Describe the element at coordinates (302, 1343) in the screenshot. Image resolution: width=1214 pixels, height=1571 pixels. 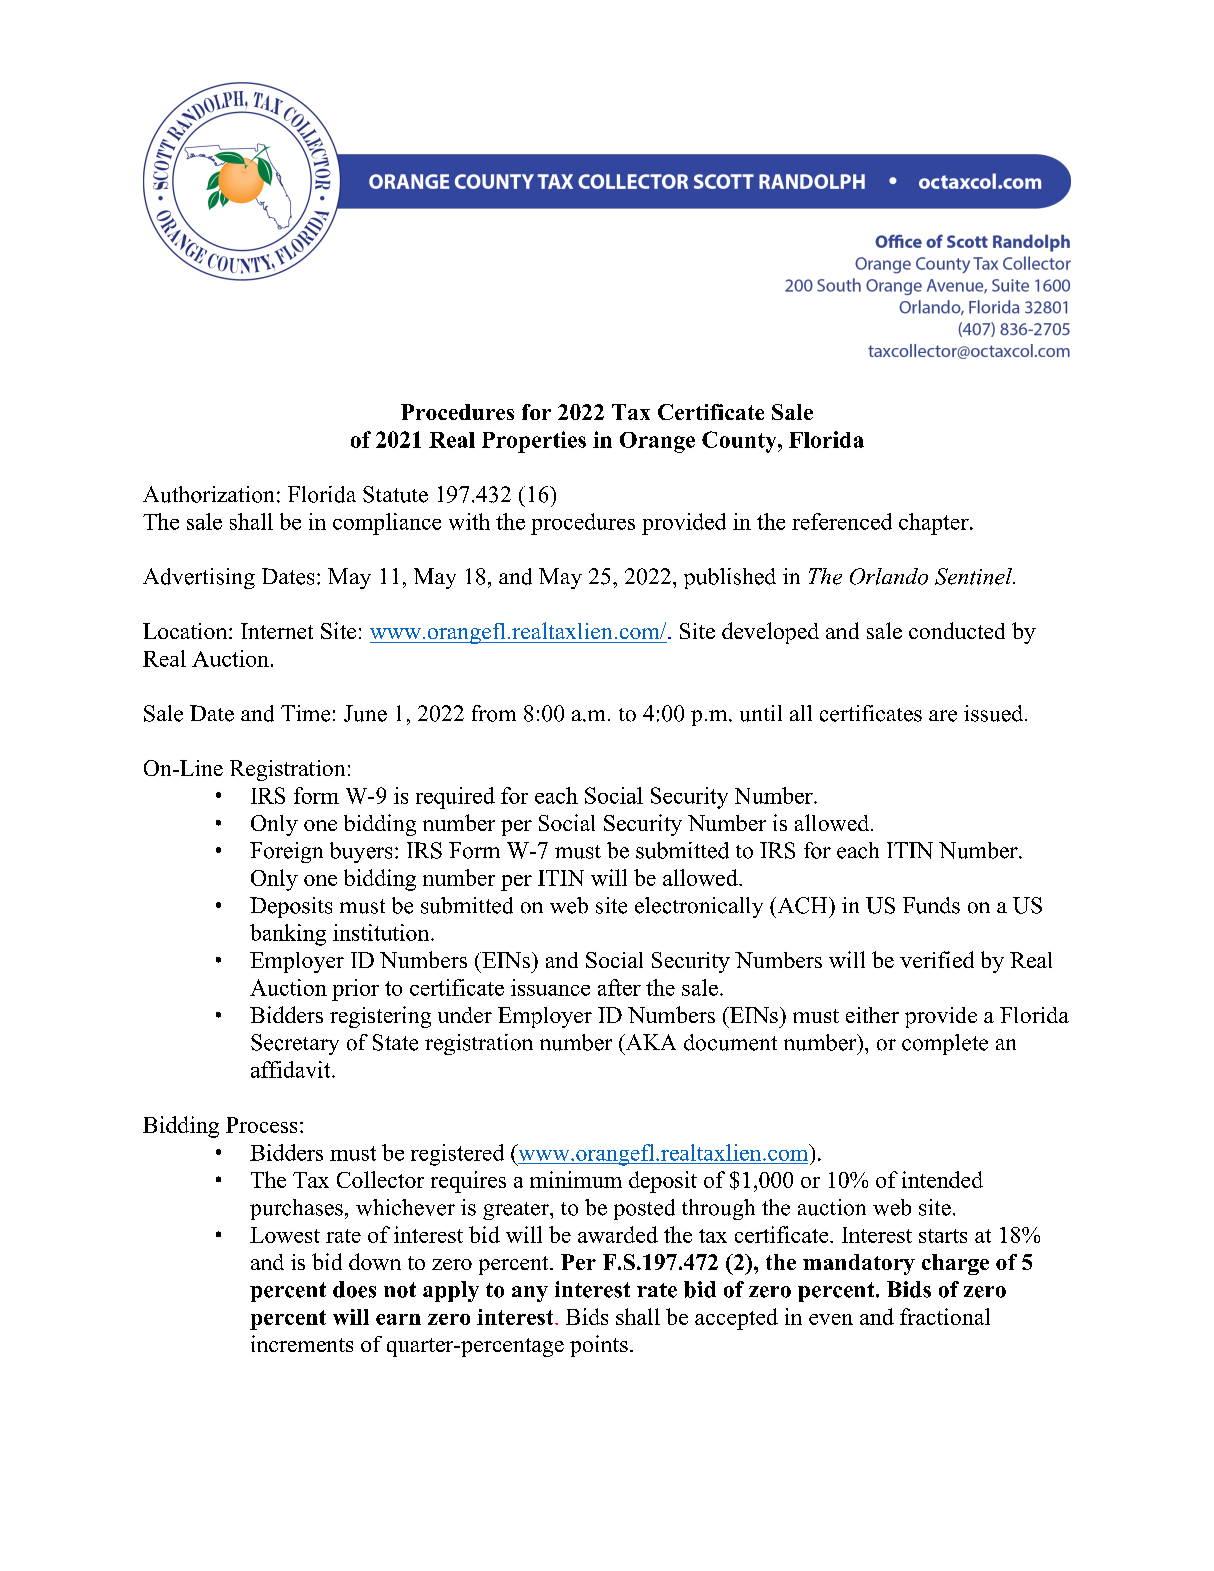
I see `increments` at that location.
